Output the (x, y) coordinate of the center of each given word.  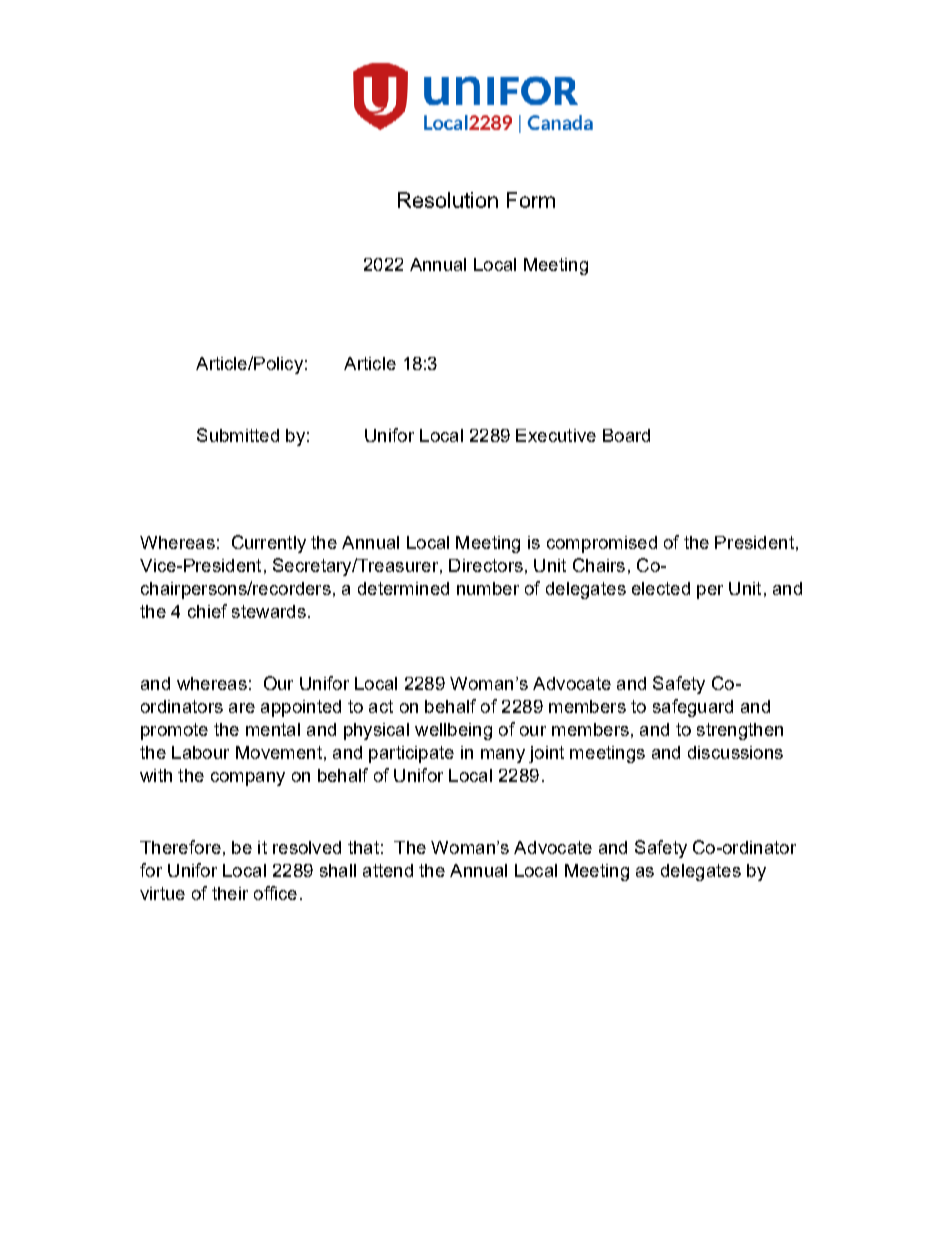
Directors (486, 565)
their (230, 893)
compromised (602, 544)
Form (531, 200)
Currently (269, 544)
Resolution (448, 200)
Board (626, 435)
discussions (735, 752)
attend (388, 870)
